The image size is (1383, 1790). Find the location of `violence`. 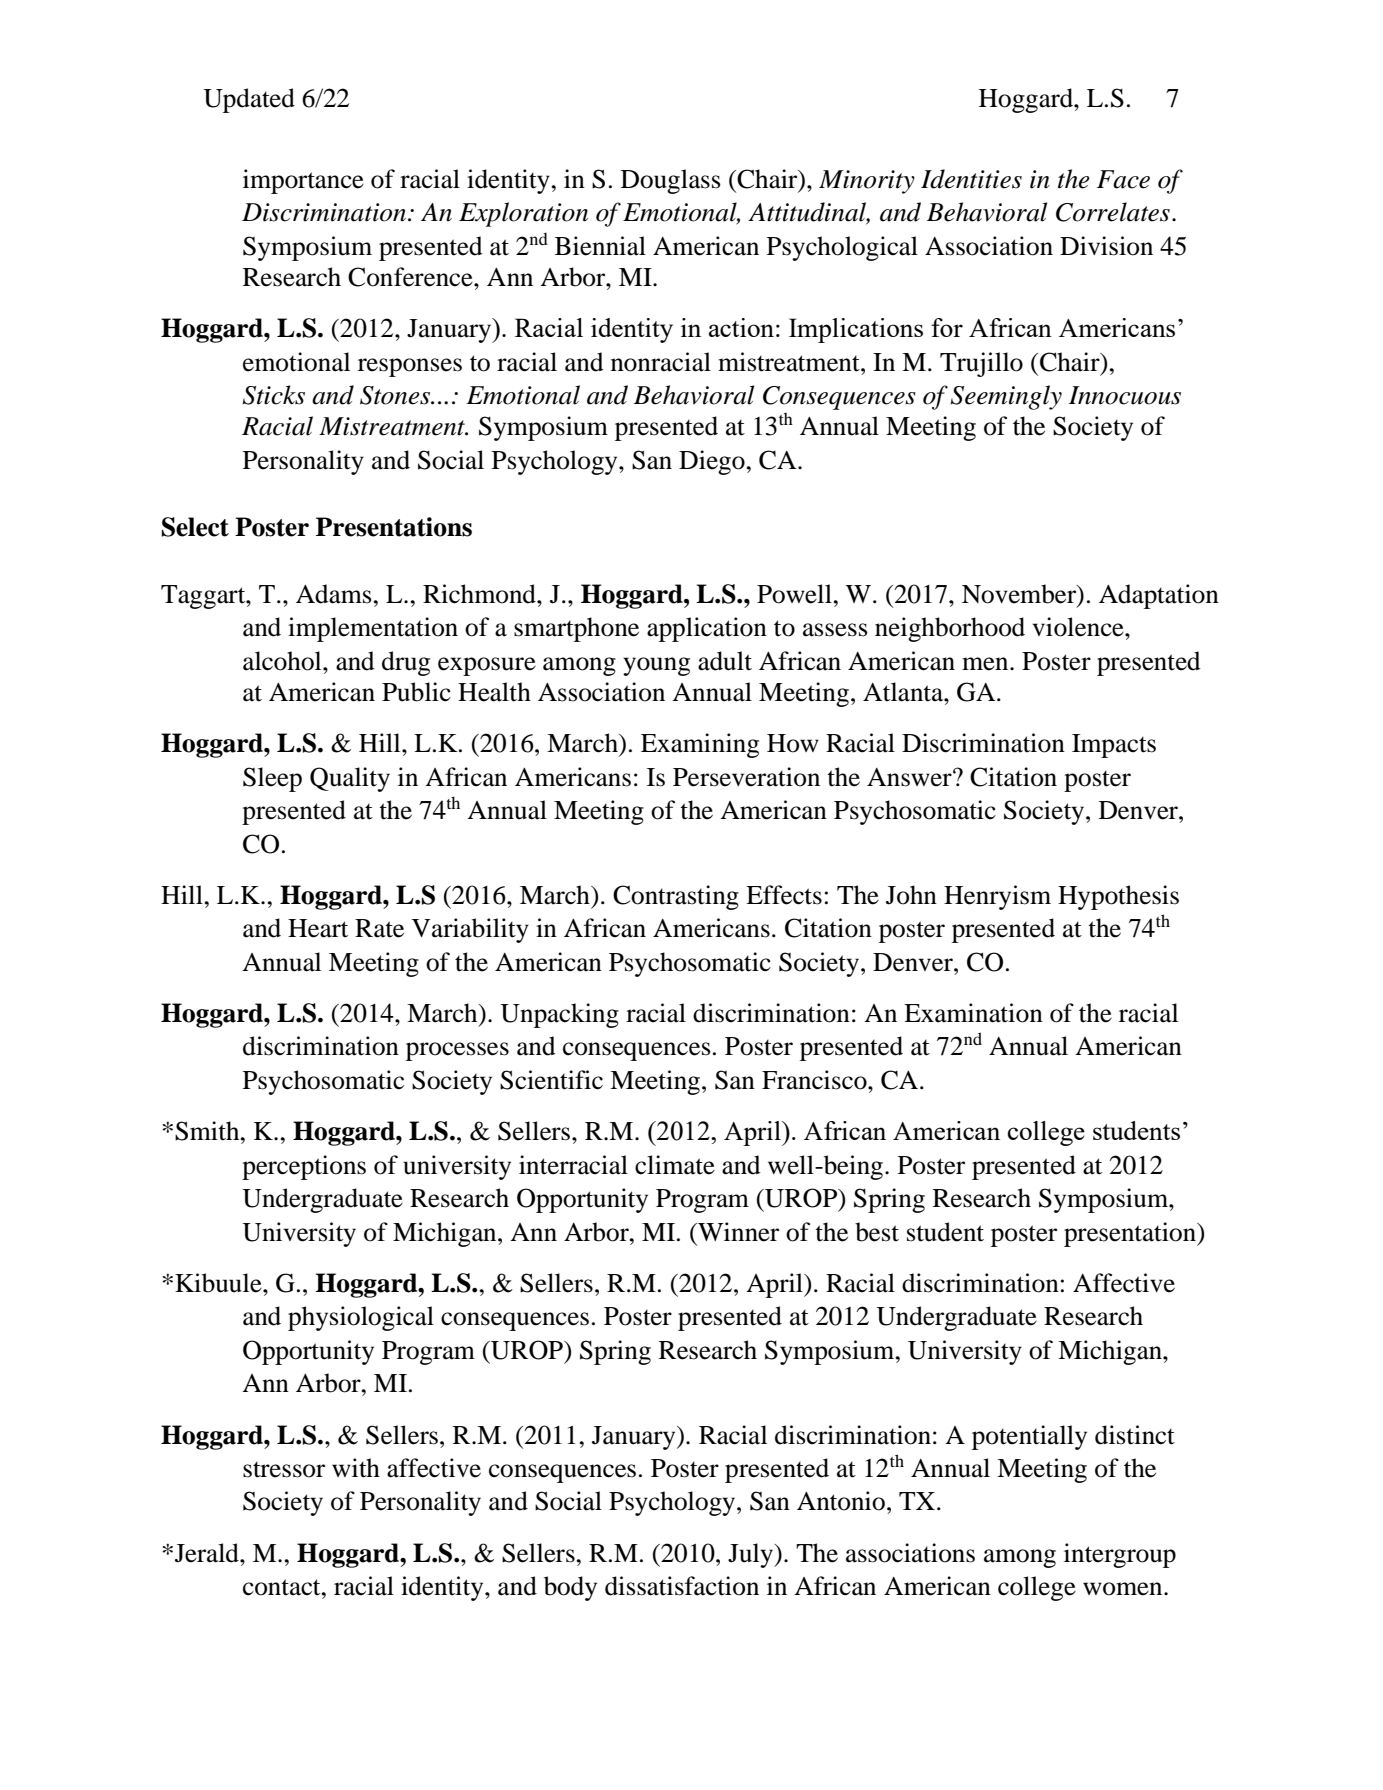

violence is located at coordinates (1079, 627).
